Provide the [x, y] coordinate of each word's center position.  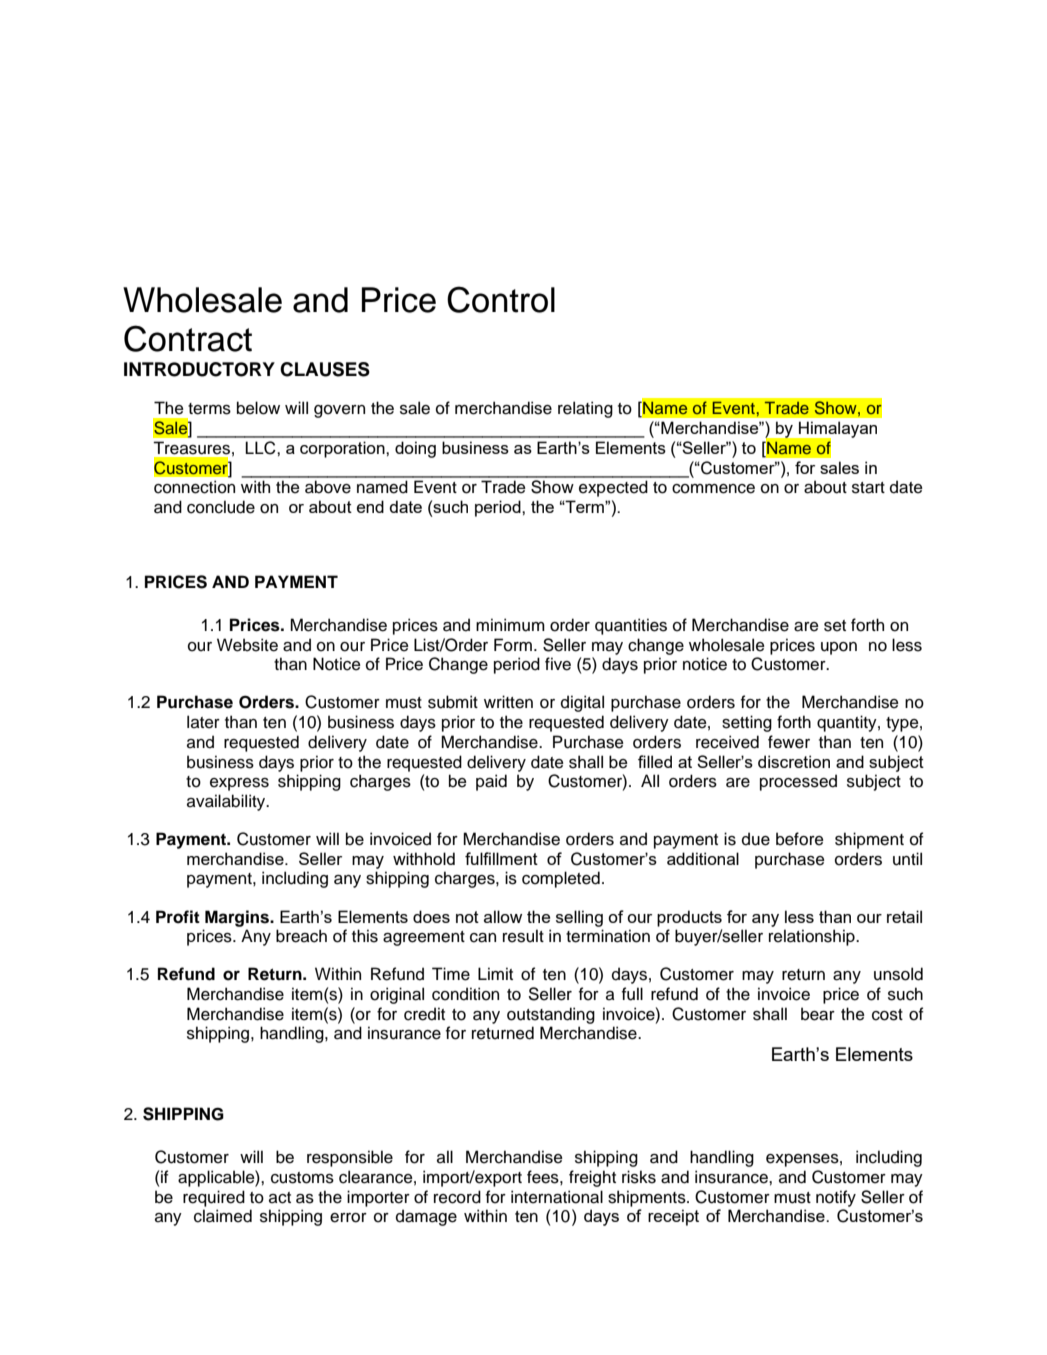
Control [501, 299]
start [868, 488]
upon [839, 648]
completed [561, 879]
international [557, 1197]
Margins [238, 918]
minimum [510, 625]
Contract [188, 338]
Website [247, 645]
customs [302, 1178]
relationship [813, 937]
